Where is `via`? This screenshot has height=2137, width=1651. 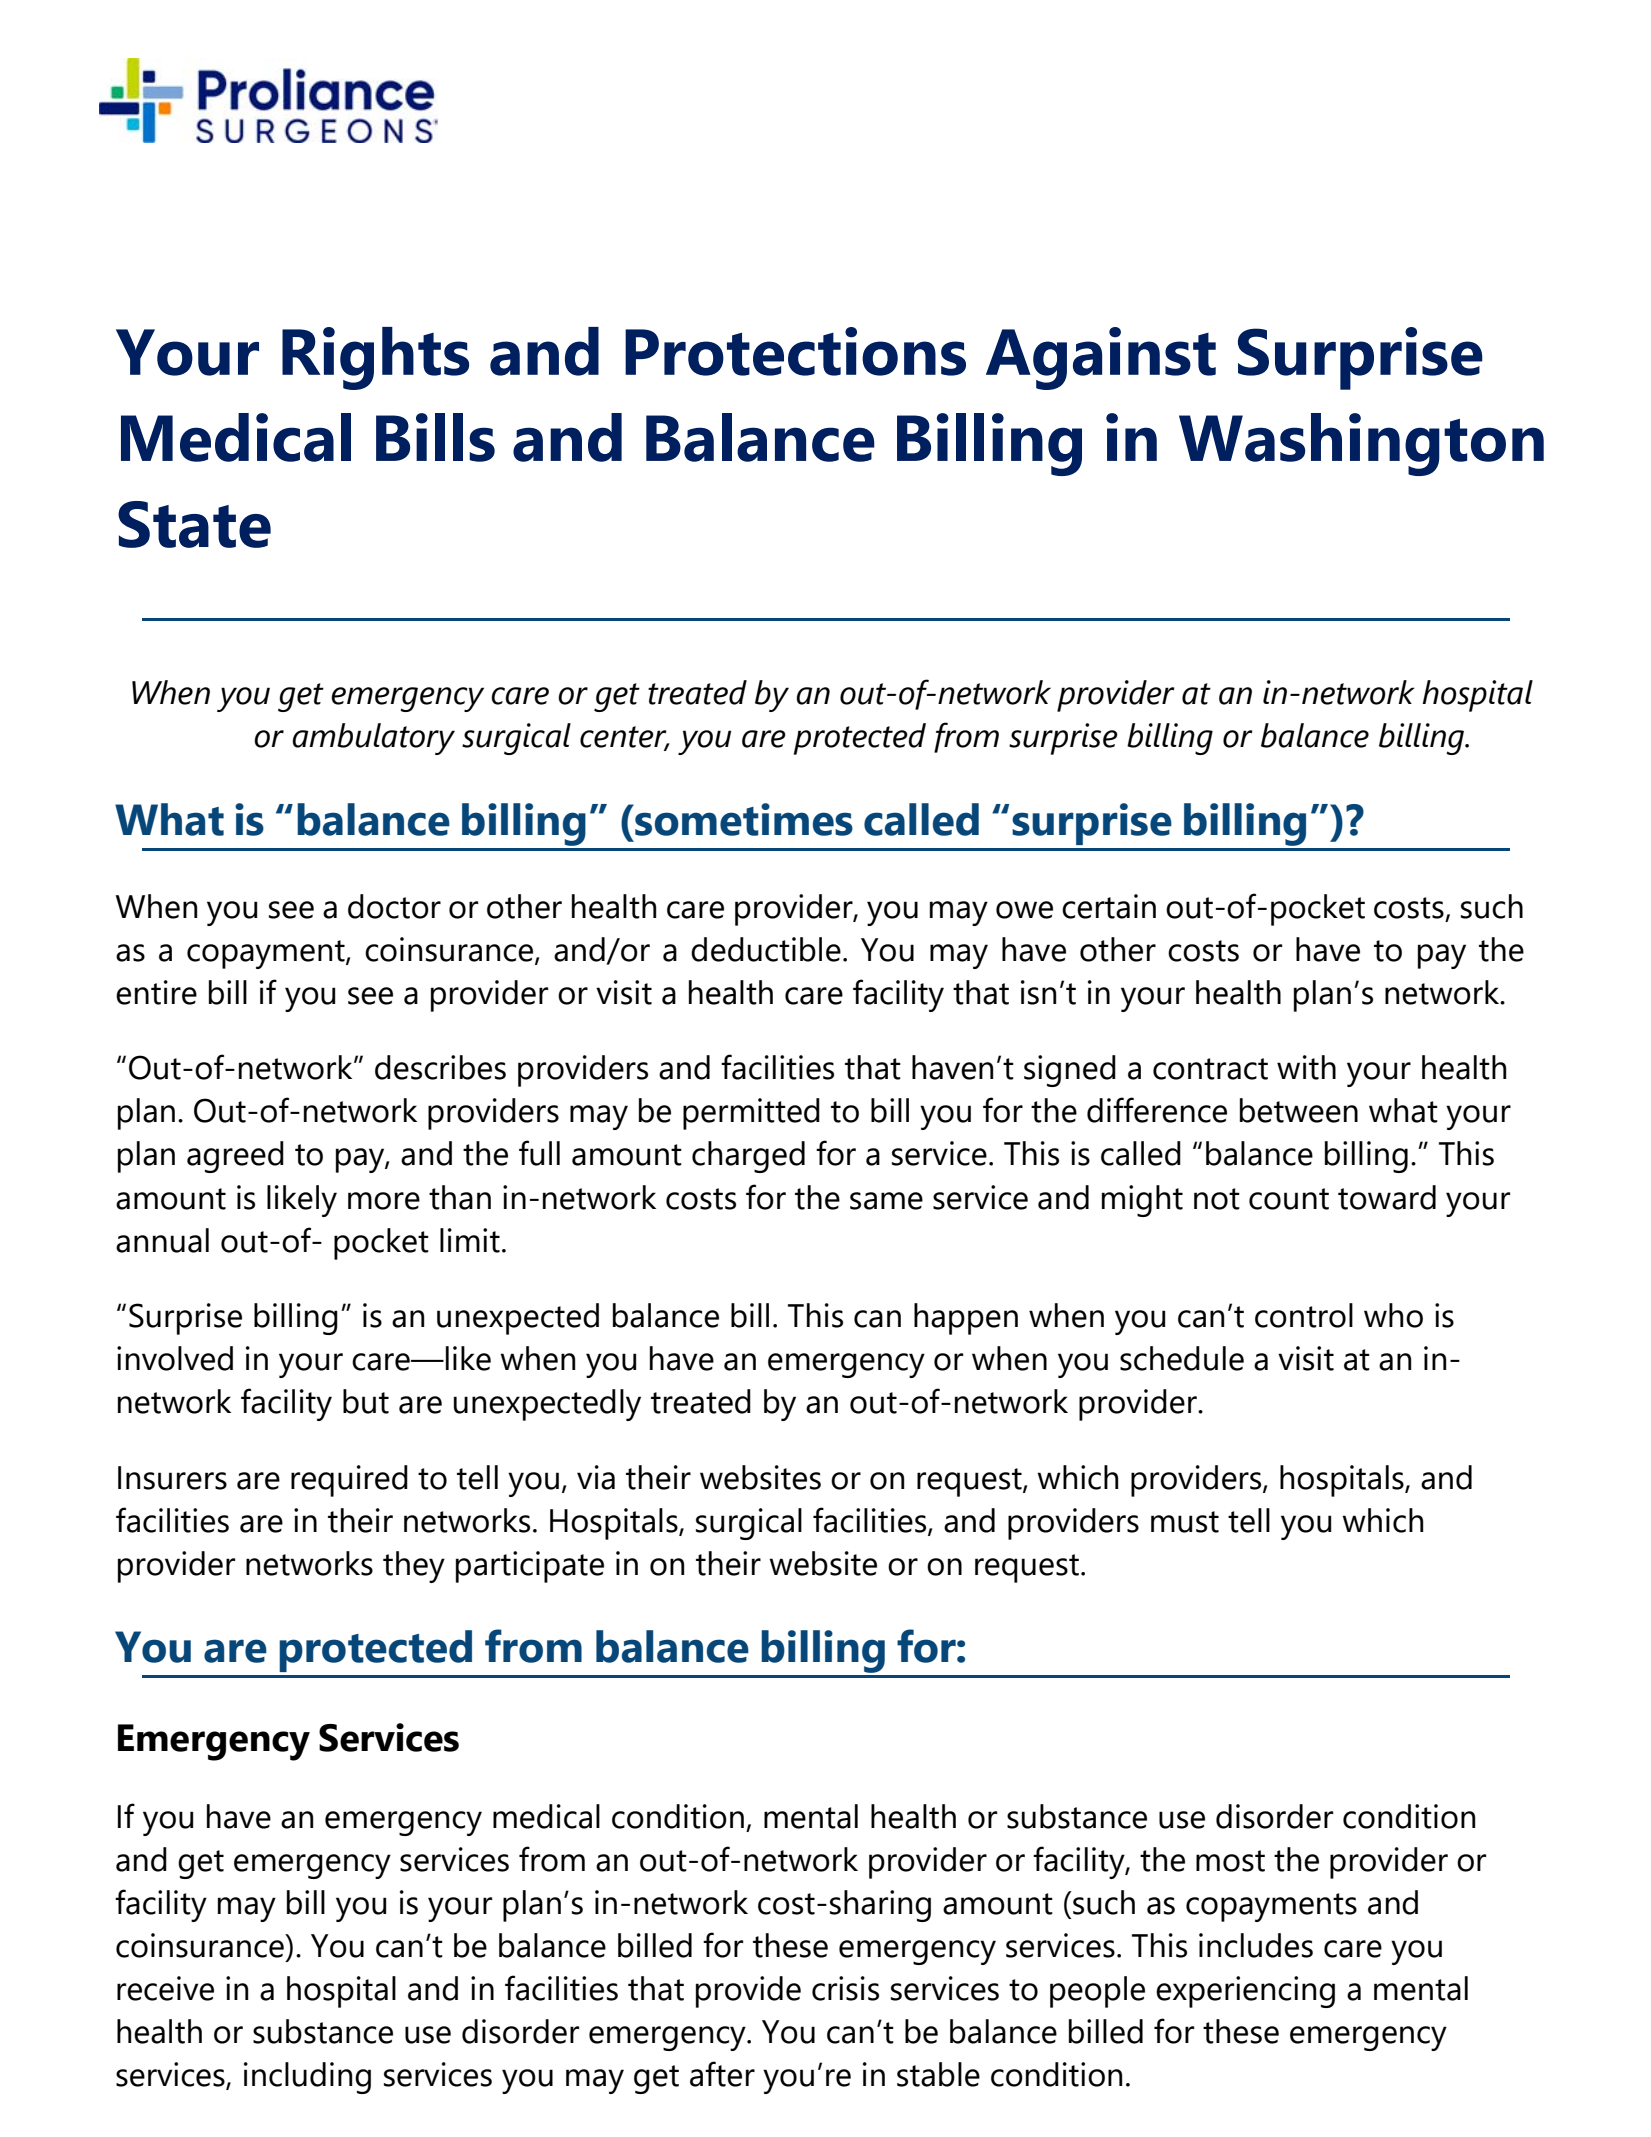 via is located at coordinates (596, 1477).
